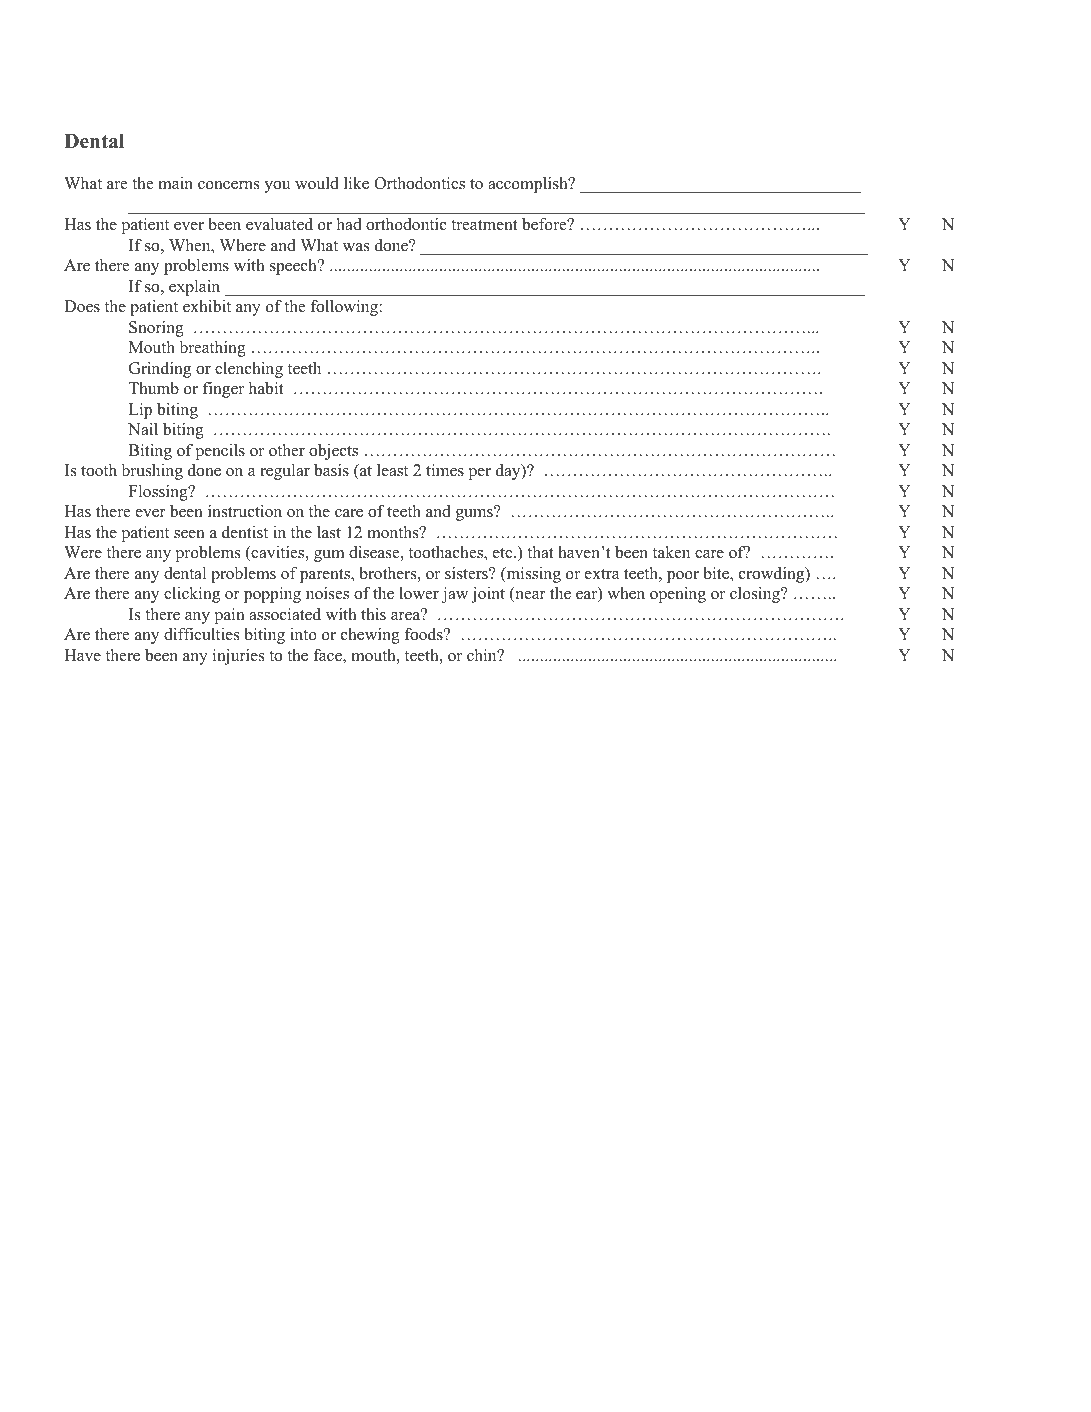 This page has height=1412, width=1091. What do you see at coordinates (175, 183) in the page?
I see `main` at bounding box center [175, 183].
